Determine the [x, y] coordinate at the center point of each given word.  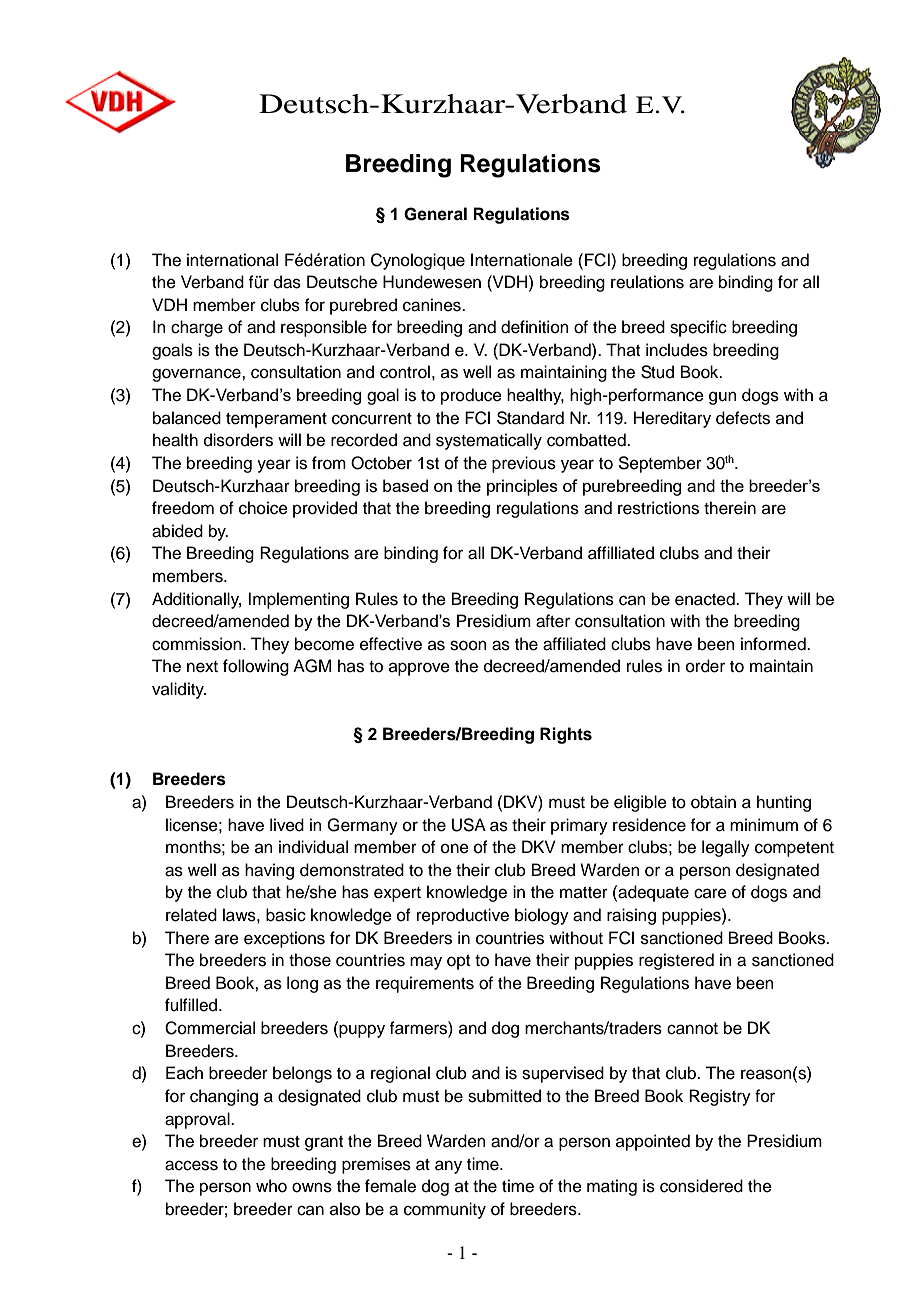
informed [774, 644]
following [256, 667]
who [271, 1186]
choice [263, 508]
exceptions [284, 939]
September [660, 464]
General [435, 214]
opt [458, 962]
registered [676, 961]
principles [522, 487]
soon [468, 645]
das [287, 282]
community [445, 1210]
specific [698, 328]
